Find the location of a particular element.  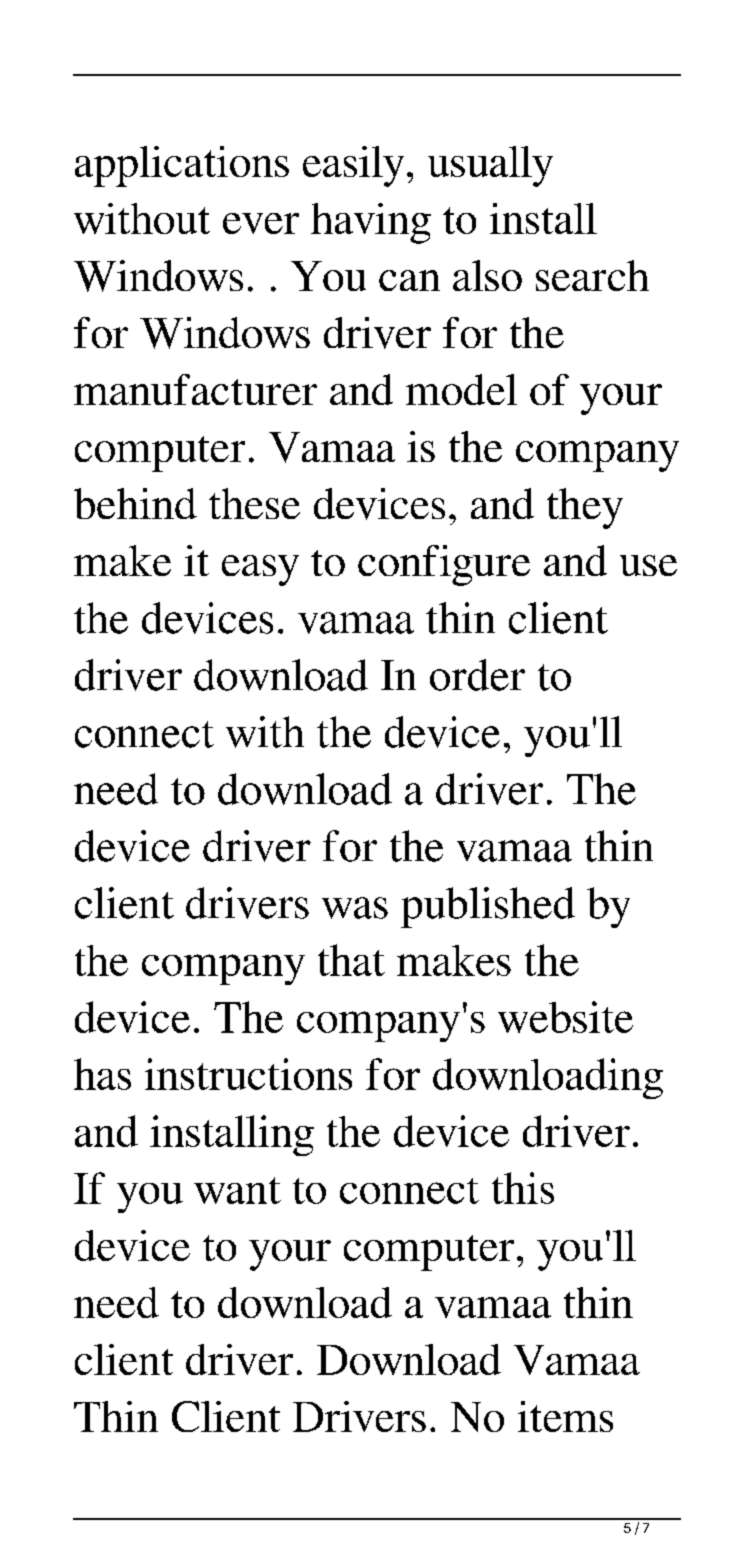

was is located at coordinates (355, 908).
